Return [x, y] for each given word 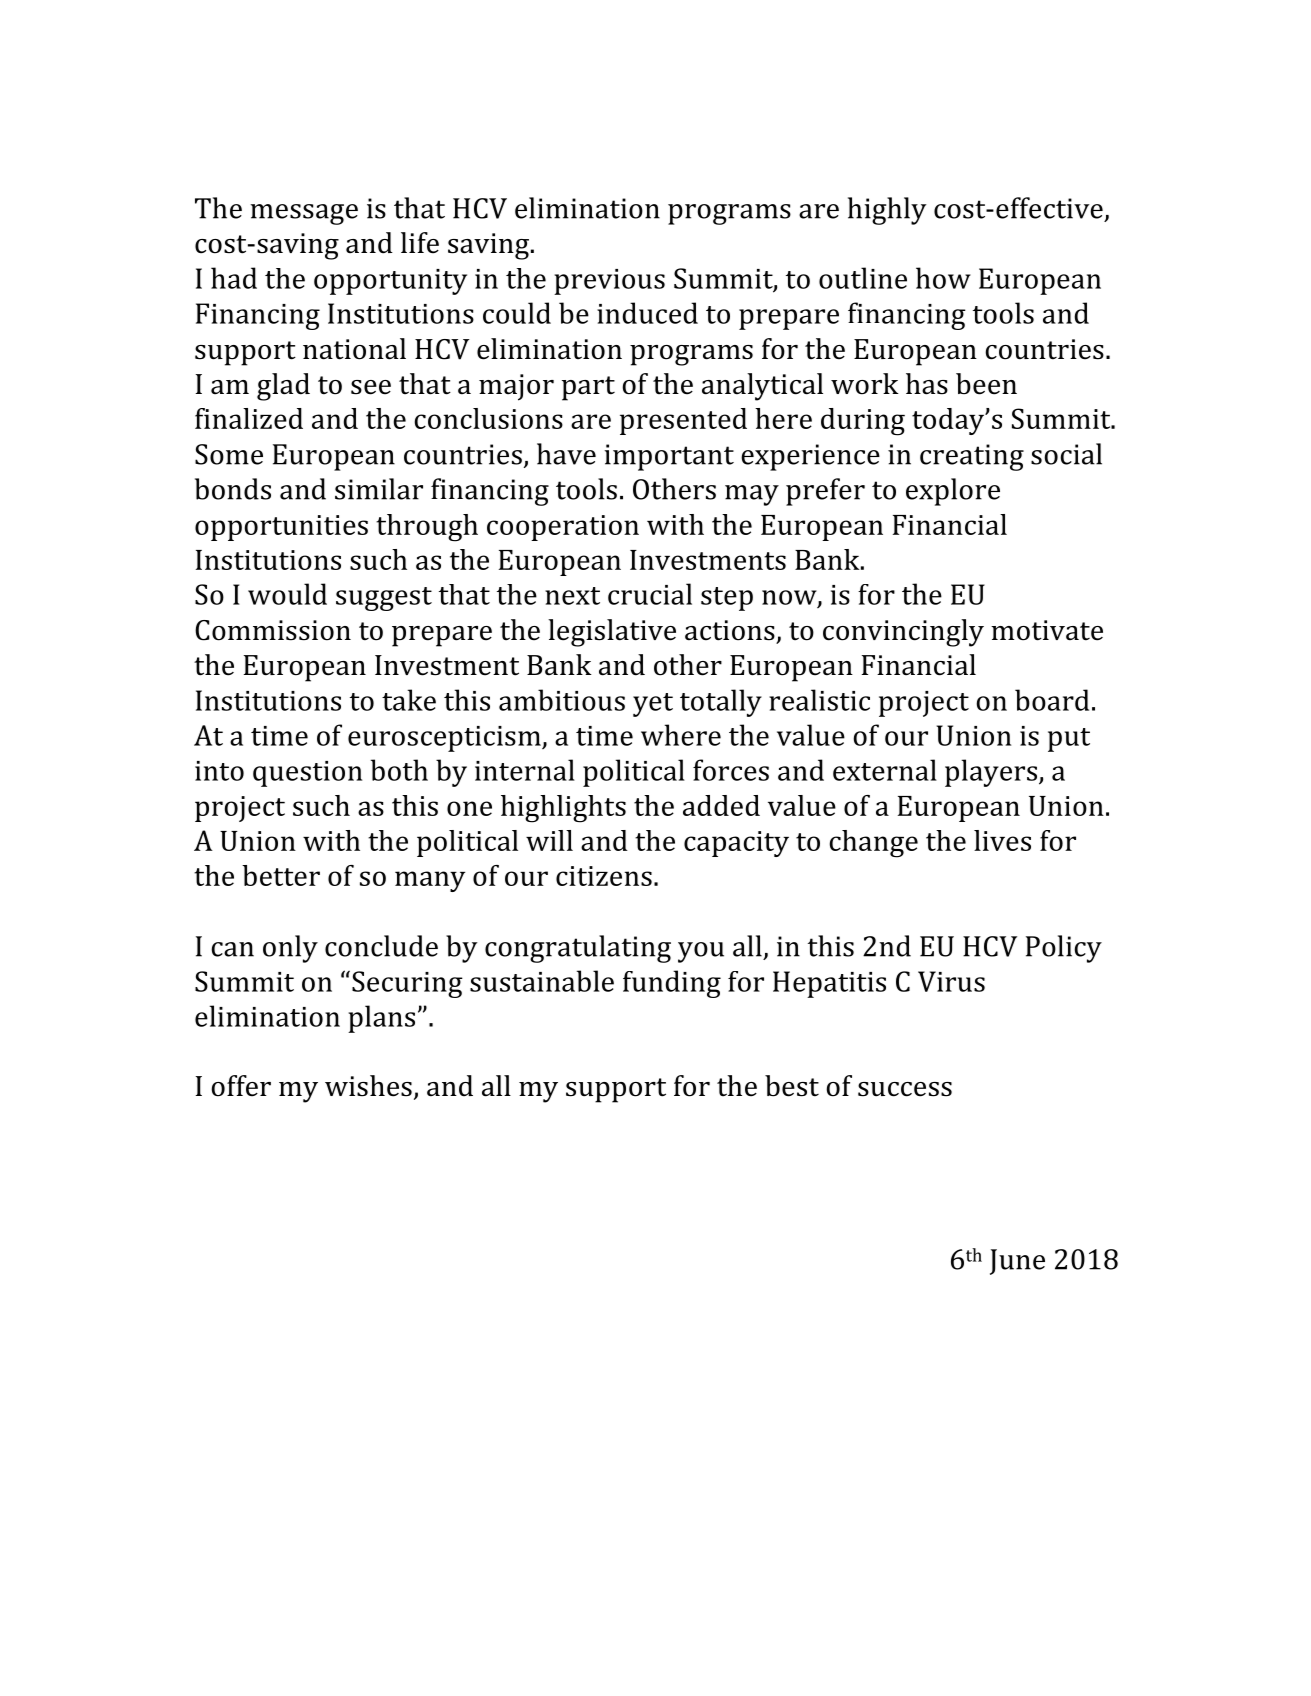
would [287, 594]
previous [609, 282]
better [281, 875]
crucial [650, 594]
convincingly [903, 633]
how [943, 278]
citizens [604, 876]
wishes [368, 1086]
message [304, 214]
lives [1002, 840]
